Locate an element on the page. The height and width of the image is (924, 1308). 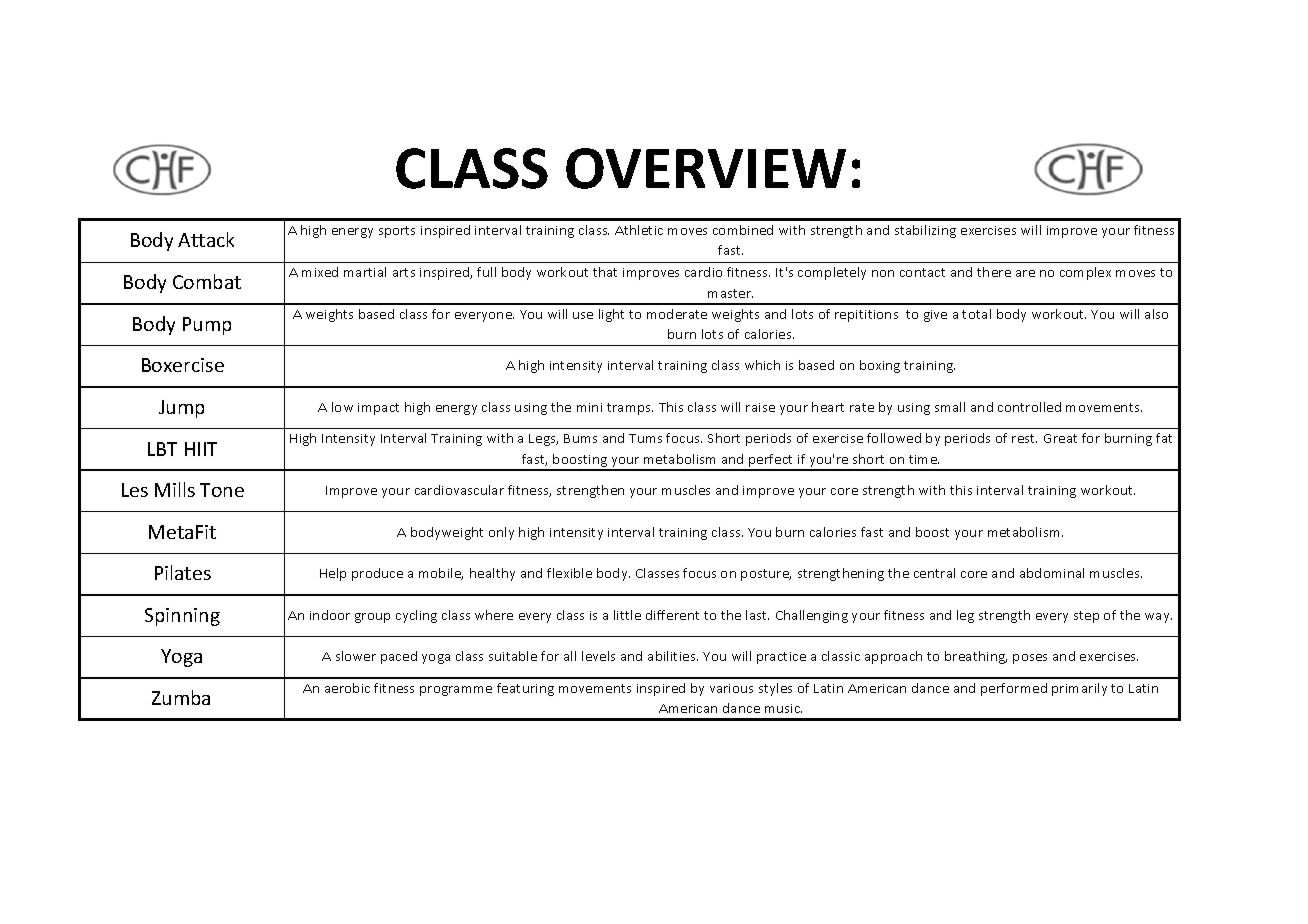
aerobic is located at coordinates (347, 688).
